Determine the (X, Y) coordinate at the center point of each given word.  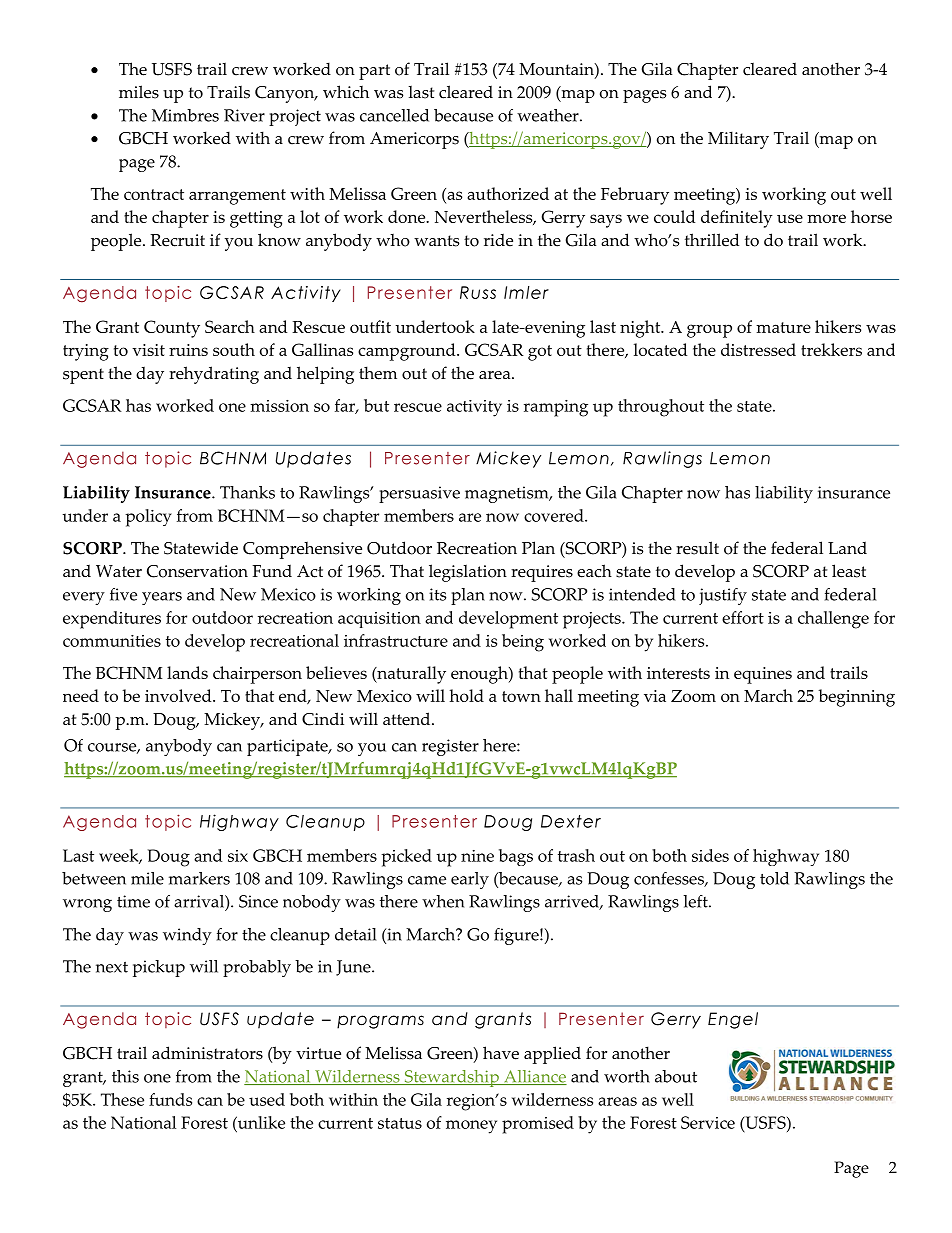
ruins (188, 350)
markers (199, 878)
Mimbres (185, 115)
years (162, 598)
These (122, 1099)
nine (477, 856)
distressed (758, 349)
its (437, 594)
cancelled (394, 115)
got (540, 353)
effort (743, 617)
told (774, 878)
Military (738, 140)
